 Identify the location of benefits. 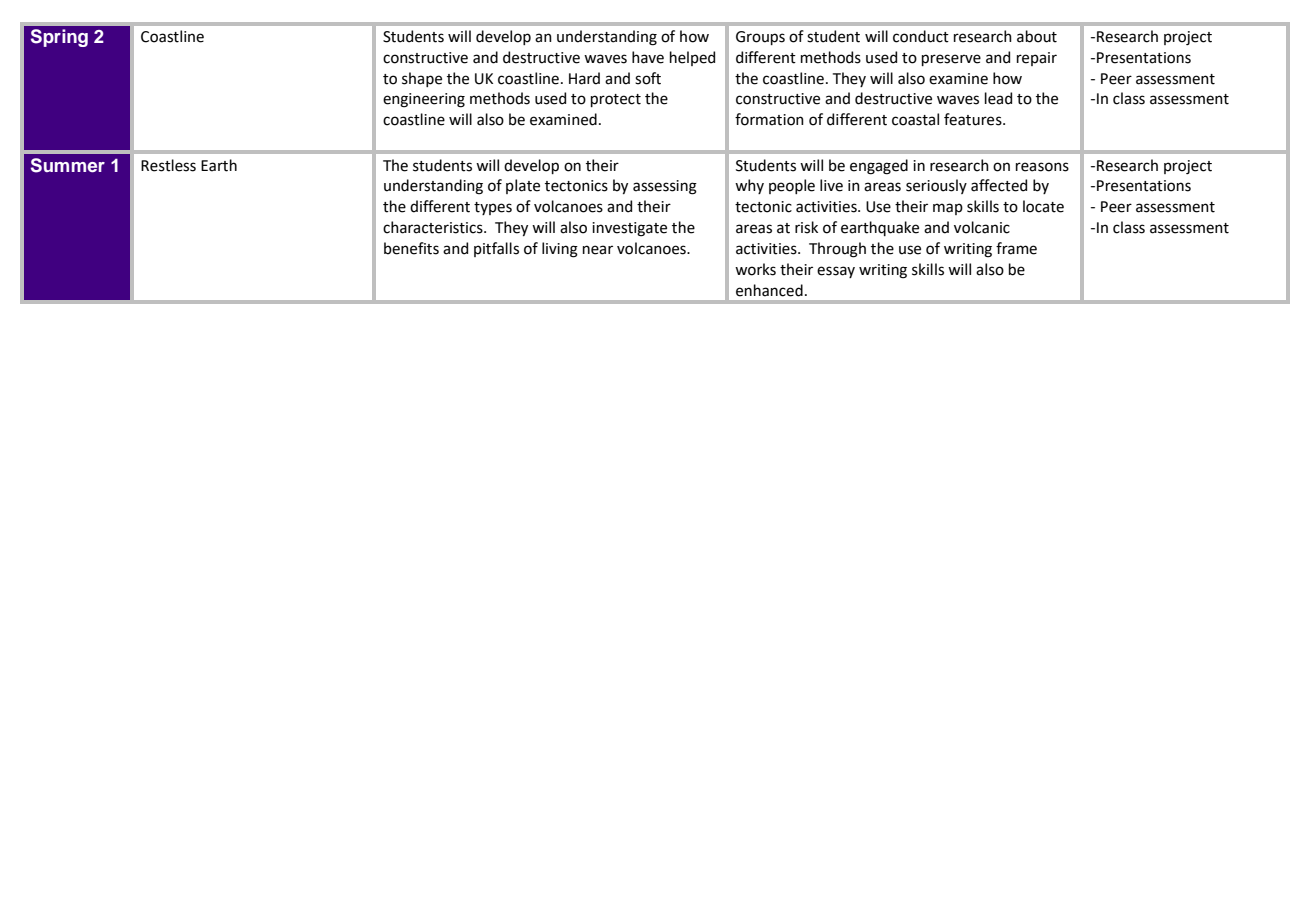
(411, 248).
